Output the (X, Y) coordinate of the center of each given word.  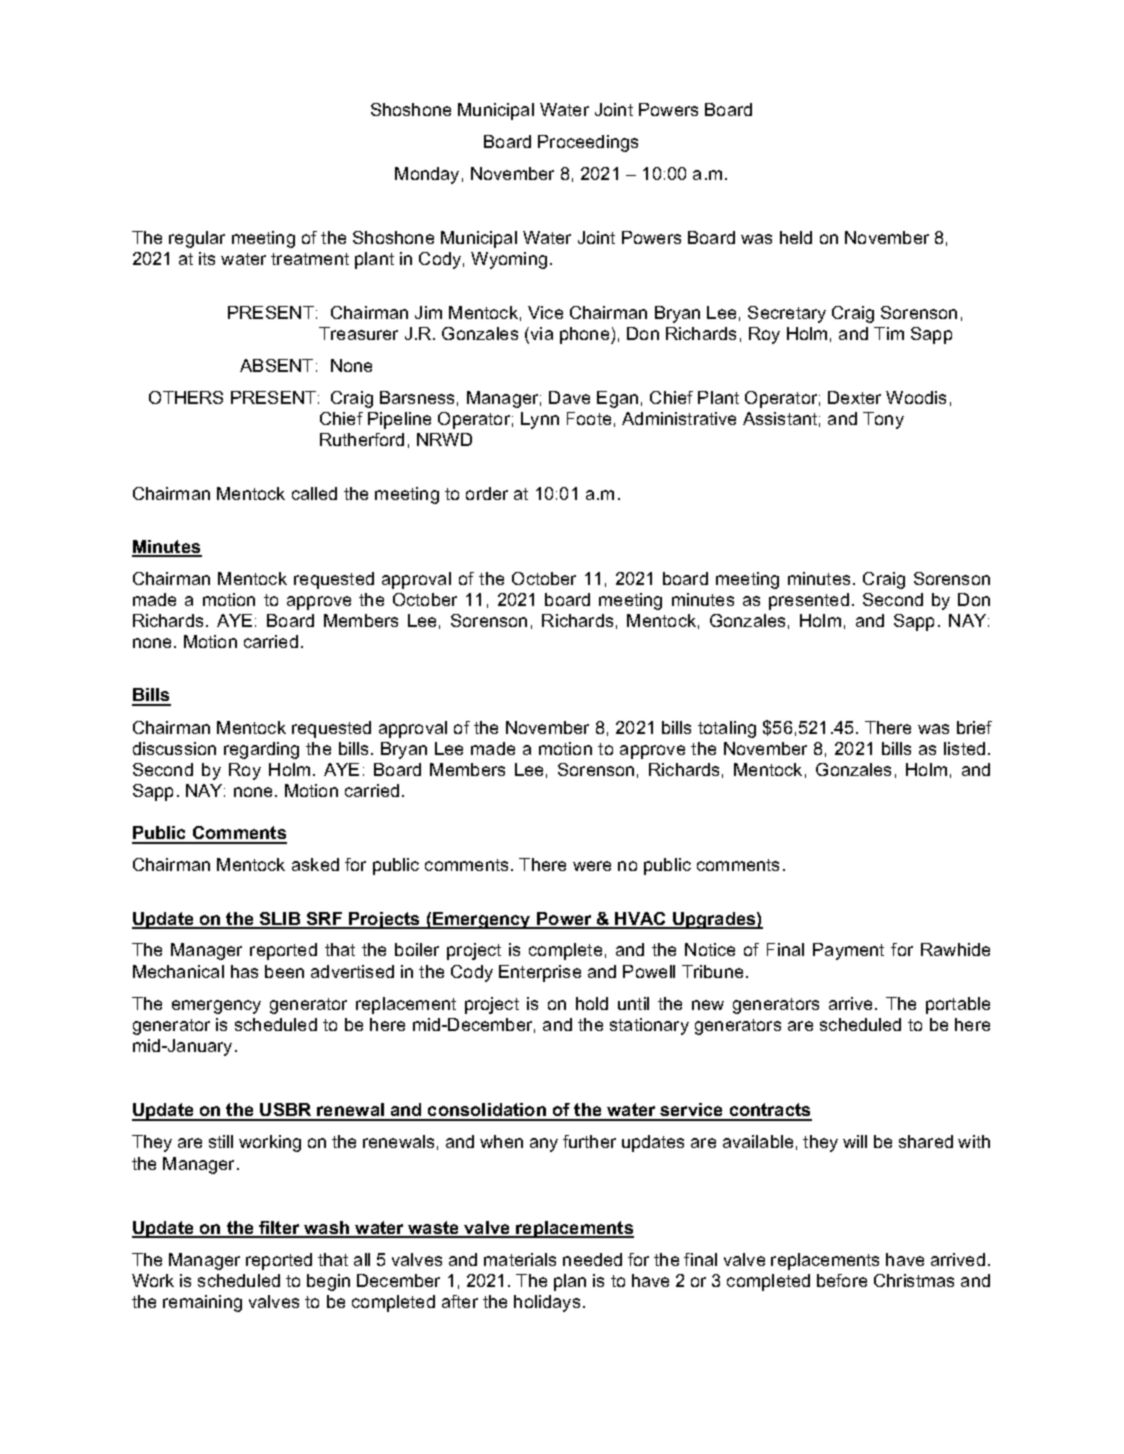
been (284, 971)
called (314, 493)
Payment (848, 951)
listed (964, 748)
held (796, 237)
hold (592, 1003)
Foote (589, 418)
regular (197, 239)
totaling (727, 729)
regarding (261, 750)
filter (279, 1229)
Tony (883, 420)
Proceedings (588, 143)
